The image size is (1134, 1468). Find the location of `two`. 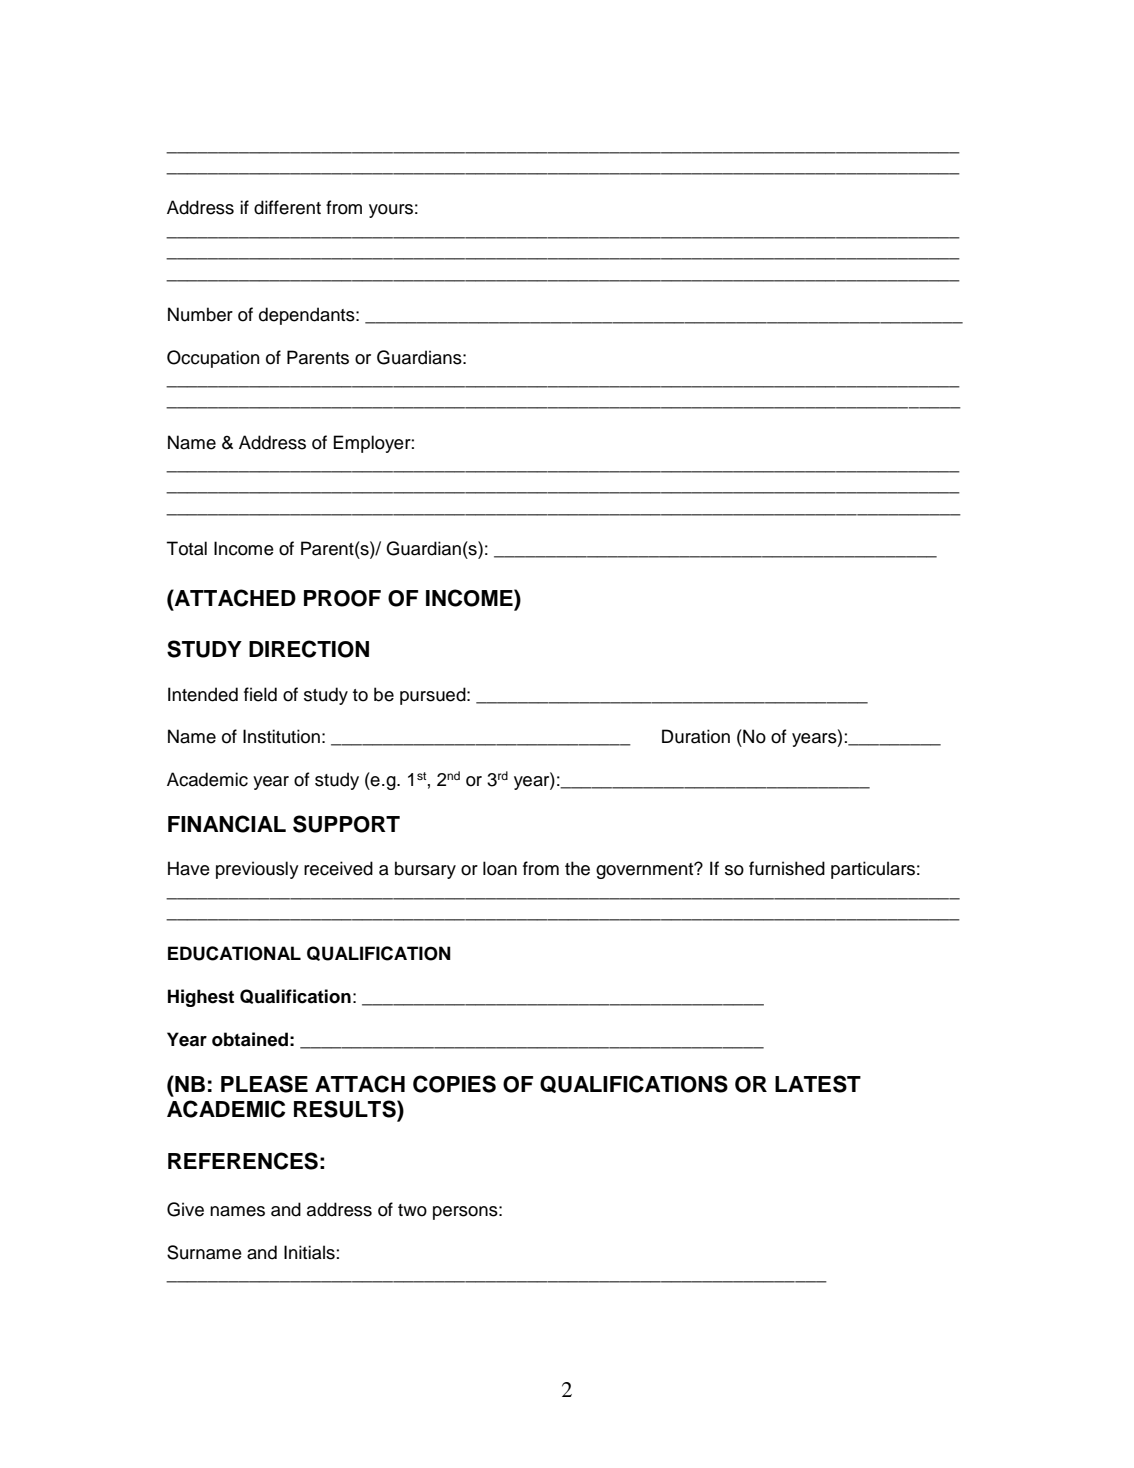

two is located at coordinates (412, 1210).
